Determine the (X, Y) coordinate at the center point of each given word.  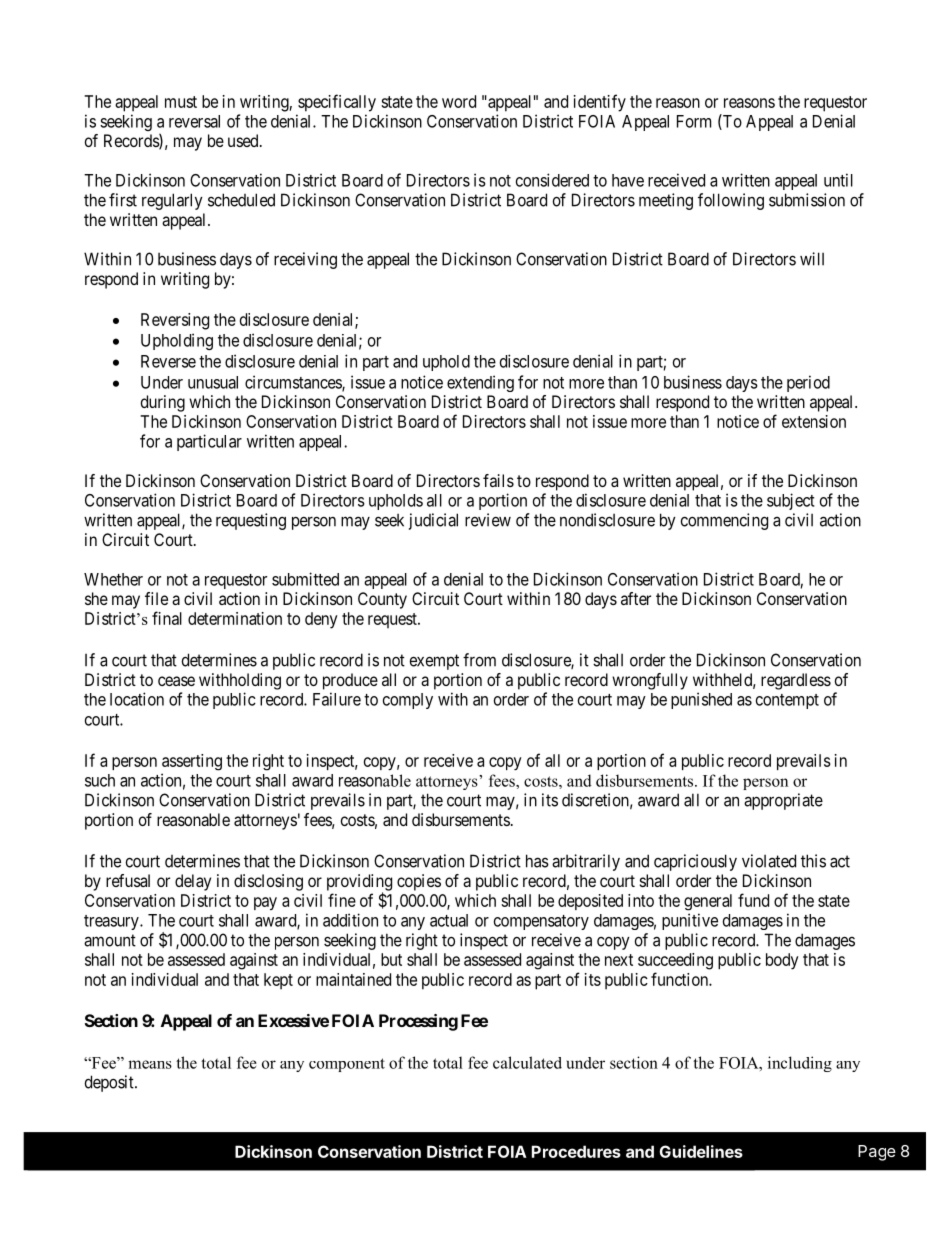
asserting (192, 762)
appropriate (783, 801)
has (537, 861)
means (150, 1064)
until (838, 180)
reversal (194, 121)
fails (498, 480)
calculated (527, 1062)
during (163, 403)
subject (791, 501)
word (459, 101)
